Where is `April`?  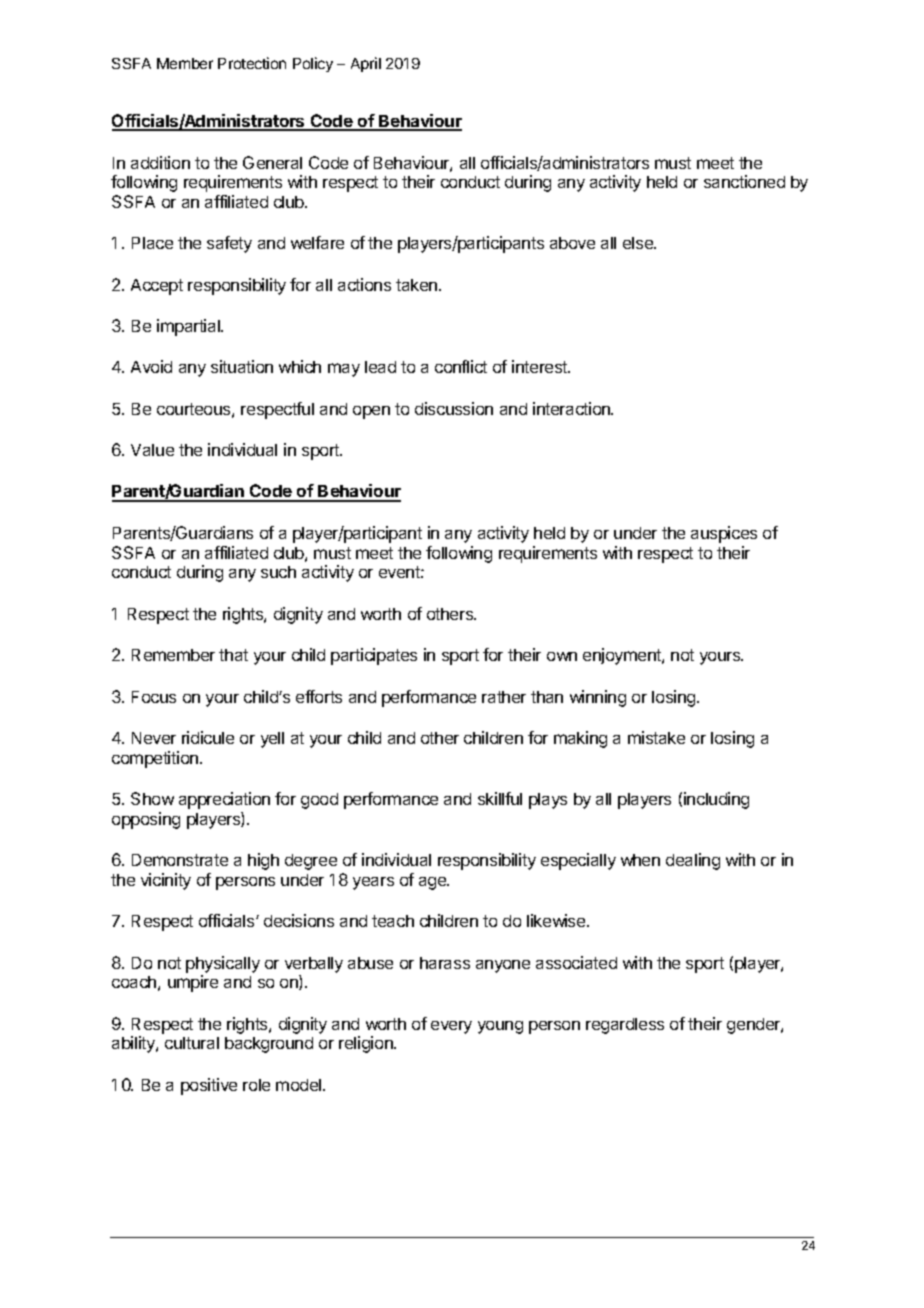
April is located at coordinates (366, 64).
